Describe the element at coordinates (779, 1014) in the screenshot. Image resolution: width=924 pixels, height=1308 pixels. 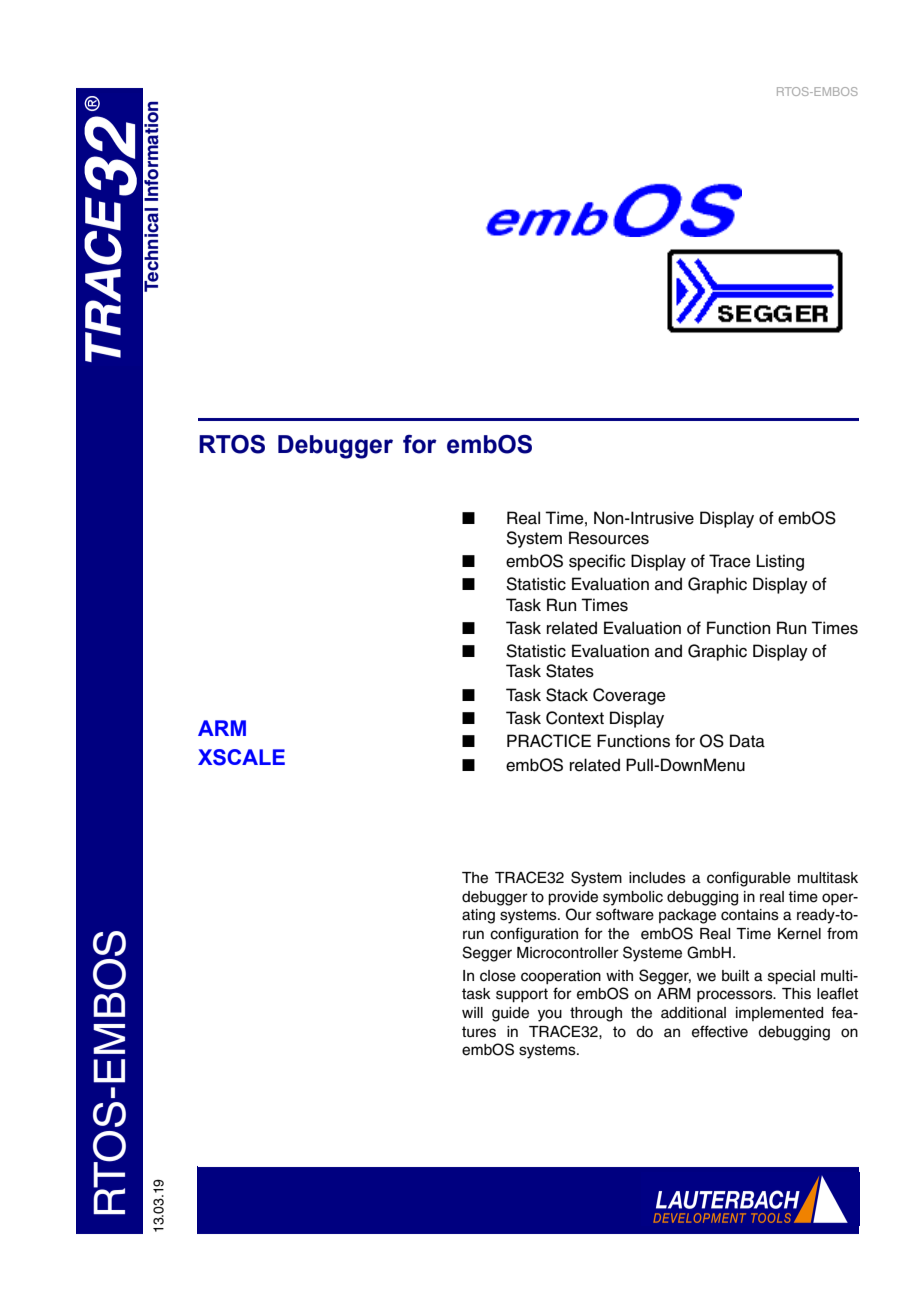
I see `implemented` at that location.
